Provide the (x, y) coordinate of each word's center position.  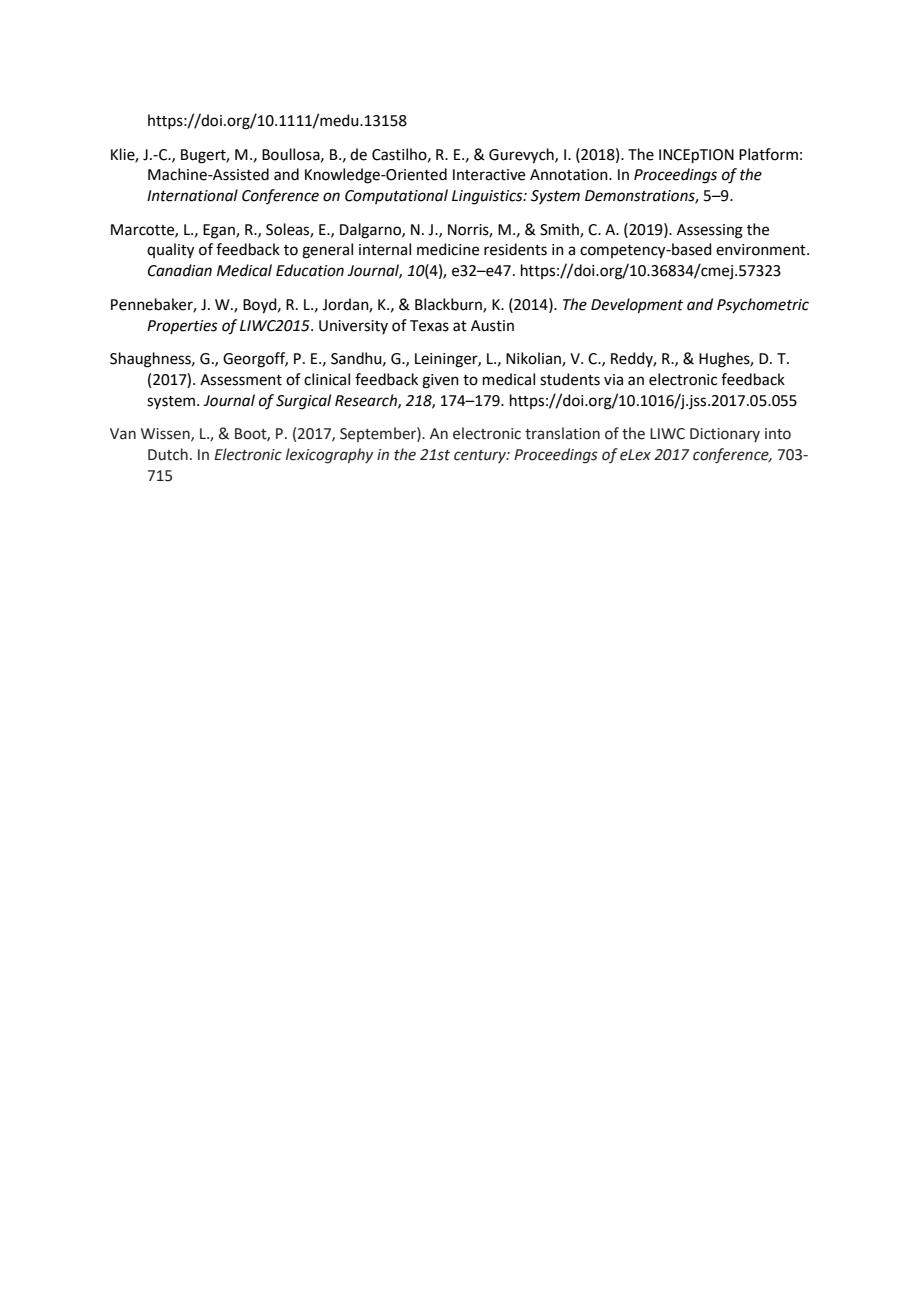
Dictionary (725, 435)
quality (170, 251)
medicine (448, 249)
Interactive (489, 175)
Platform (768, 154)
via (613, 380)
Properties (182, 327)
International (192, 195)
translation (562, 433)
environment (762, 250)
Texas (429, 326)
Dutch (168, 454)
